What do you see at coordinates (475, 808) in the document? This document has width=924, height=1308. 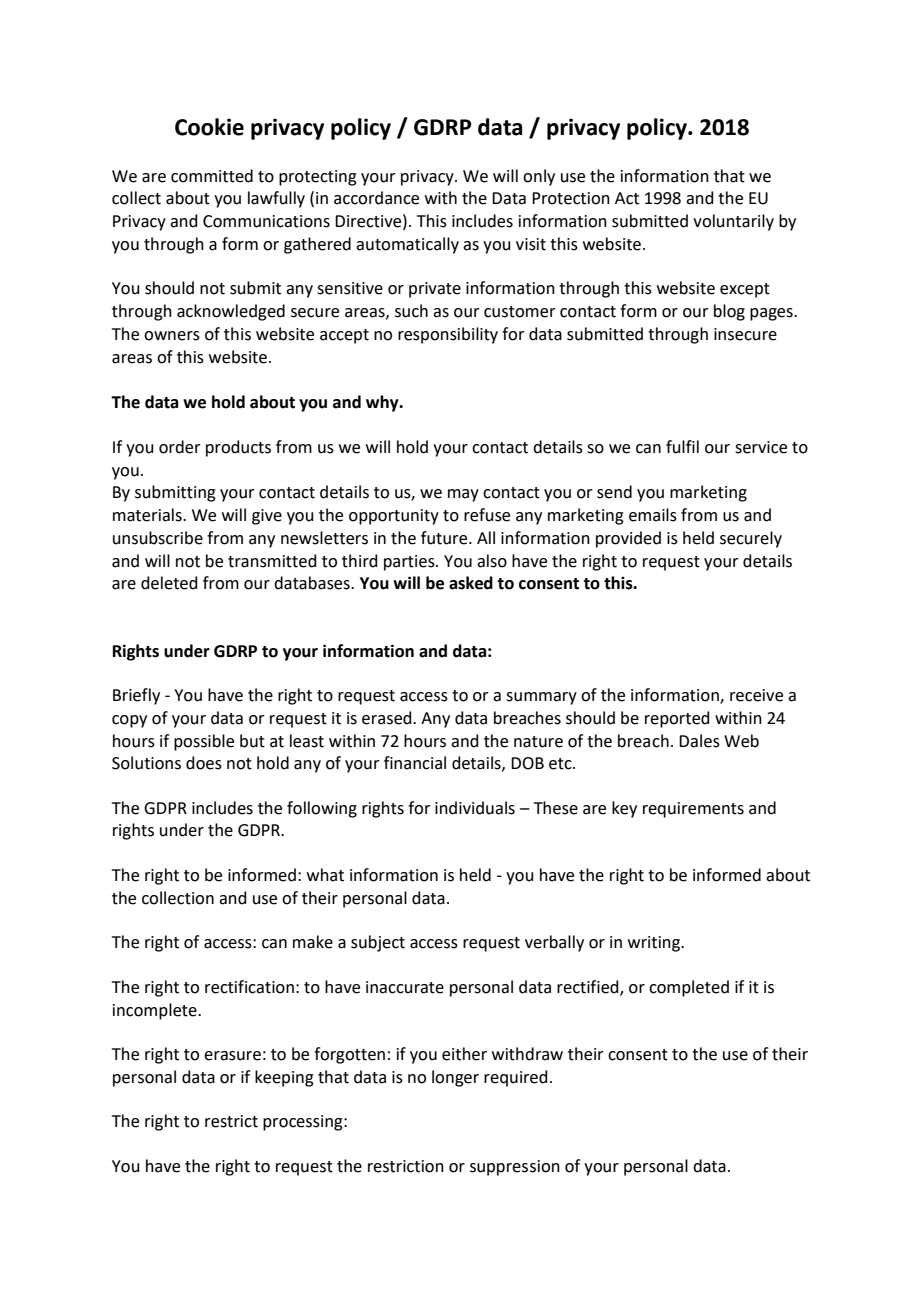 I see `individuals` at bounding box center [475, 808].
